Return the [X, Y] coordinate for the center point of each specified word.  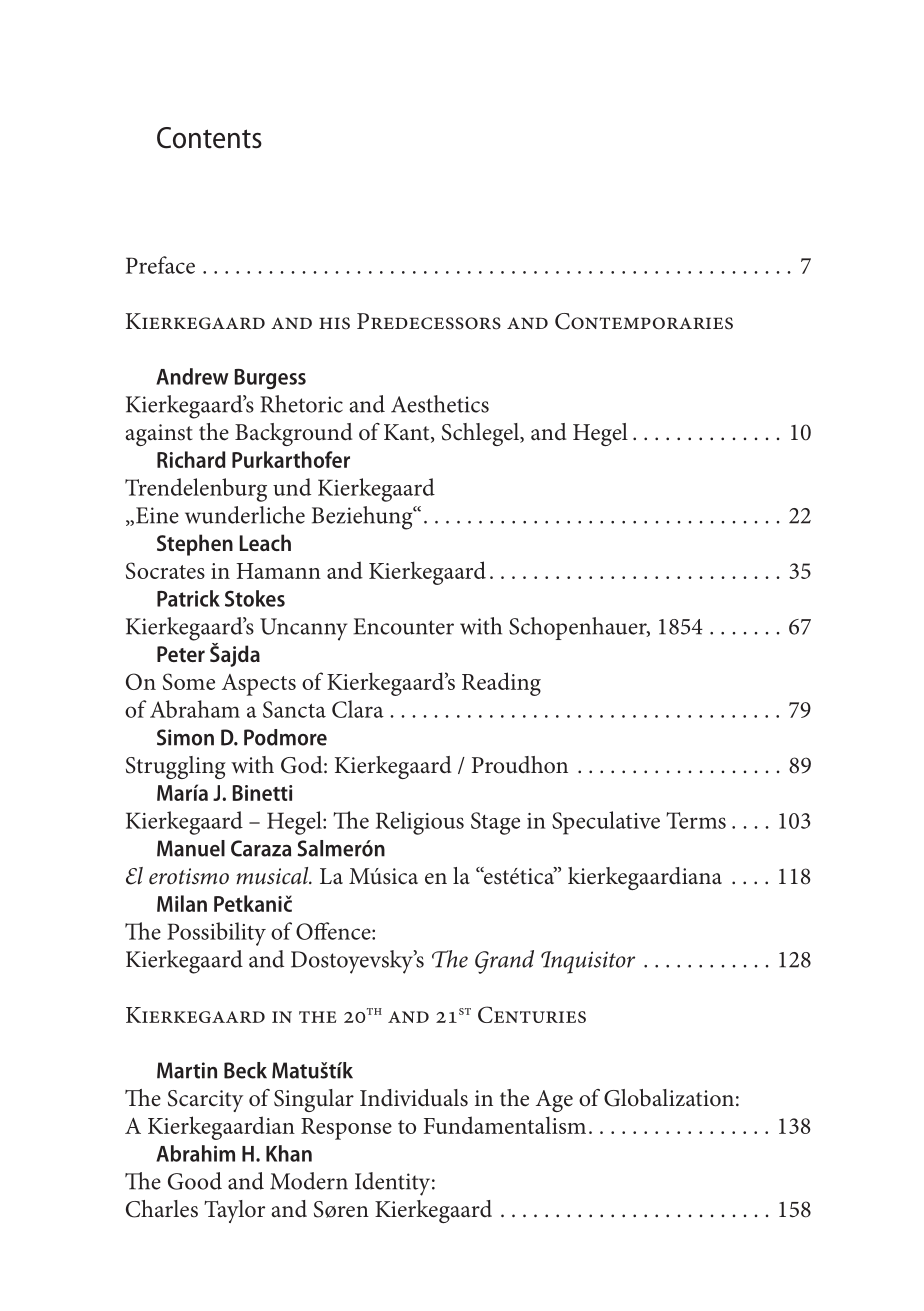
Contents [209, 138]
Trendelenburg [196, 490]
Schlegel [482, 434]
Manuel [191, 848]
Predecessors [429, 321]
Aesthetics [440, 404]
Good [195, 1181]
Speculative [606, 823]
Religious [420, 823]
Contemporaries [644, 321]
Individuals [414, 1098]
